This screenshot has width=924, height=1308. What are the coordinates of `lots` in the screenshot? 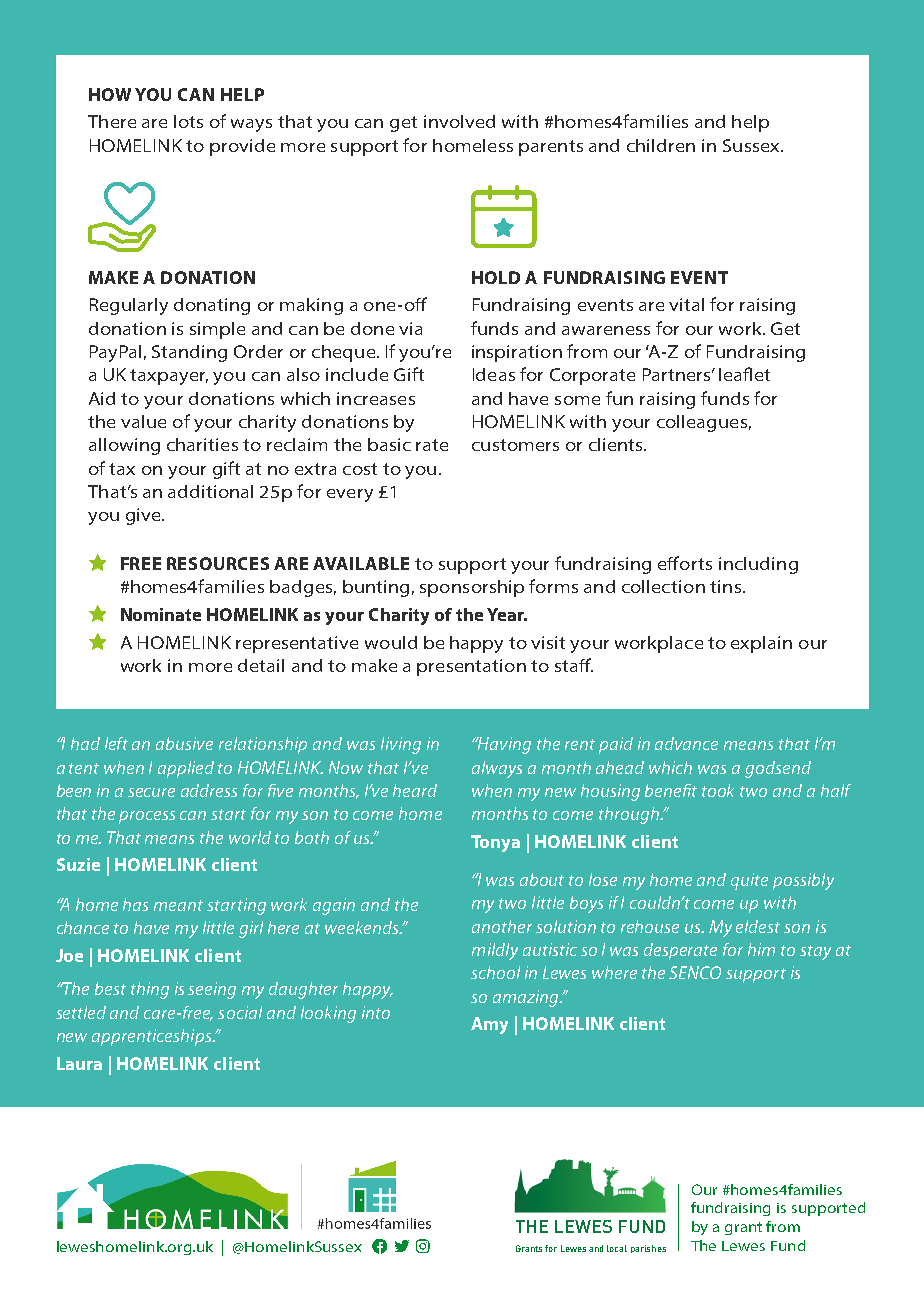 It's located at (188, 121).
